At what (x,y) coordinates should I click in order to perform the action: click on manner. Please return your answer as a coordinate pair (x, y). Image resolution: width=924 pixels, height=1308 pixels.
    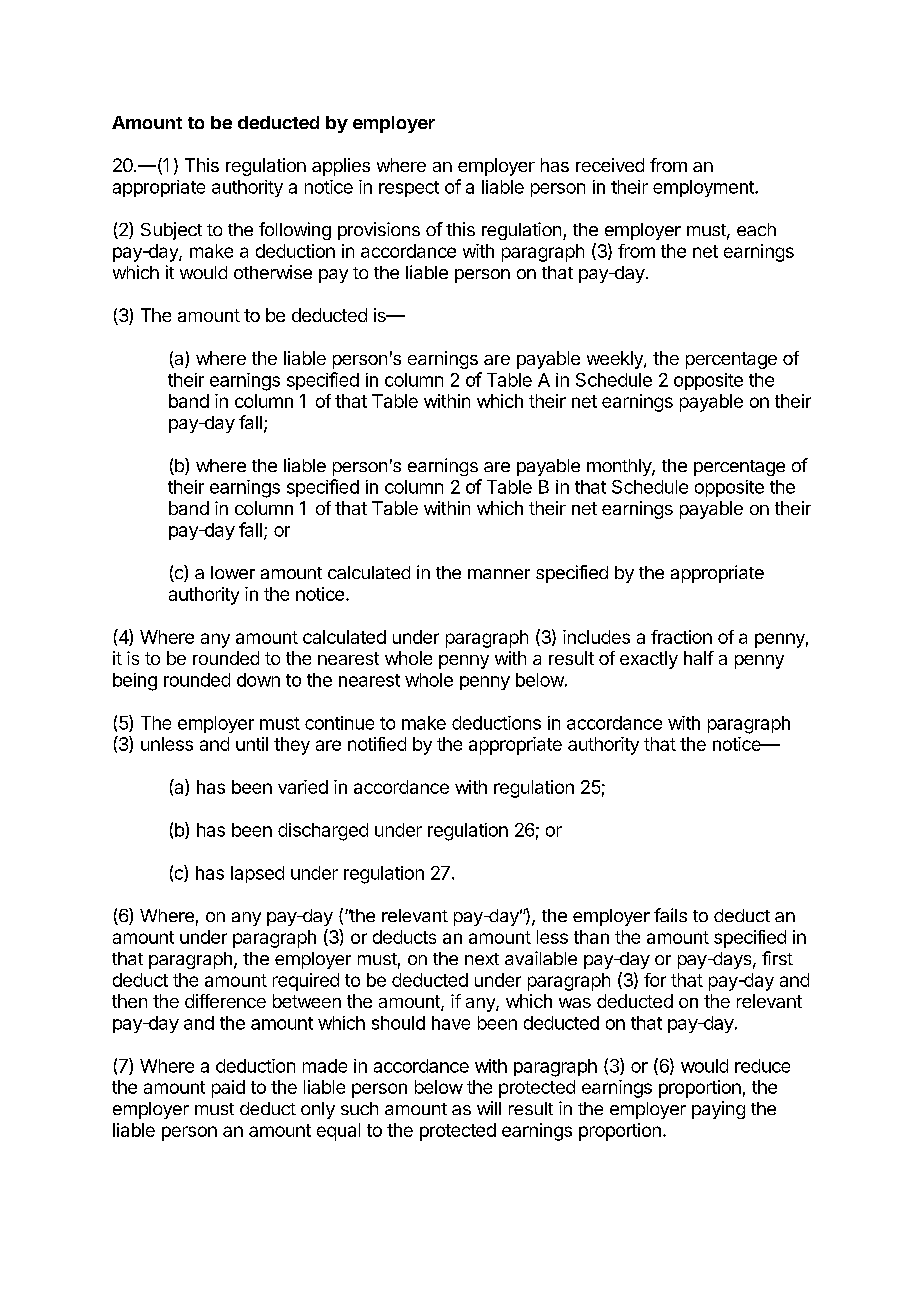
    Looking at the image, I should click on (499, 574).
